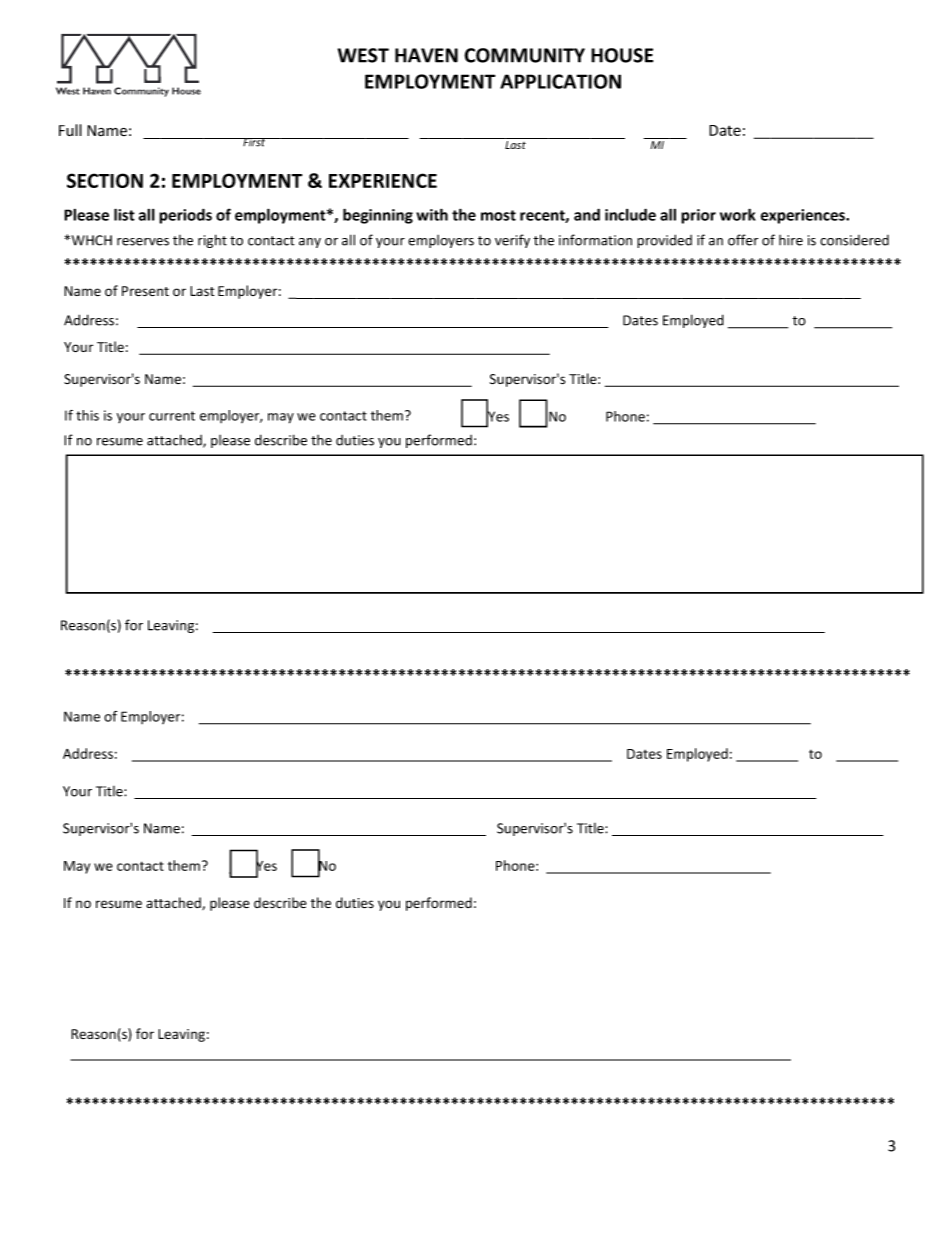  Describe the element at coordinates (622, 55) in the screenshot. I see `HOUSE` at that location.
